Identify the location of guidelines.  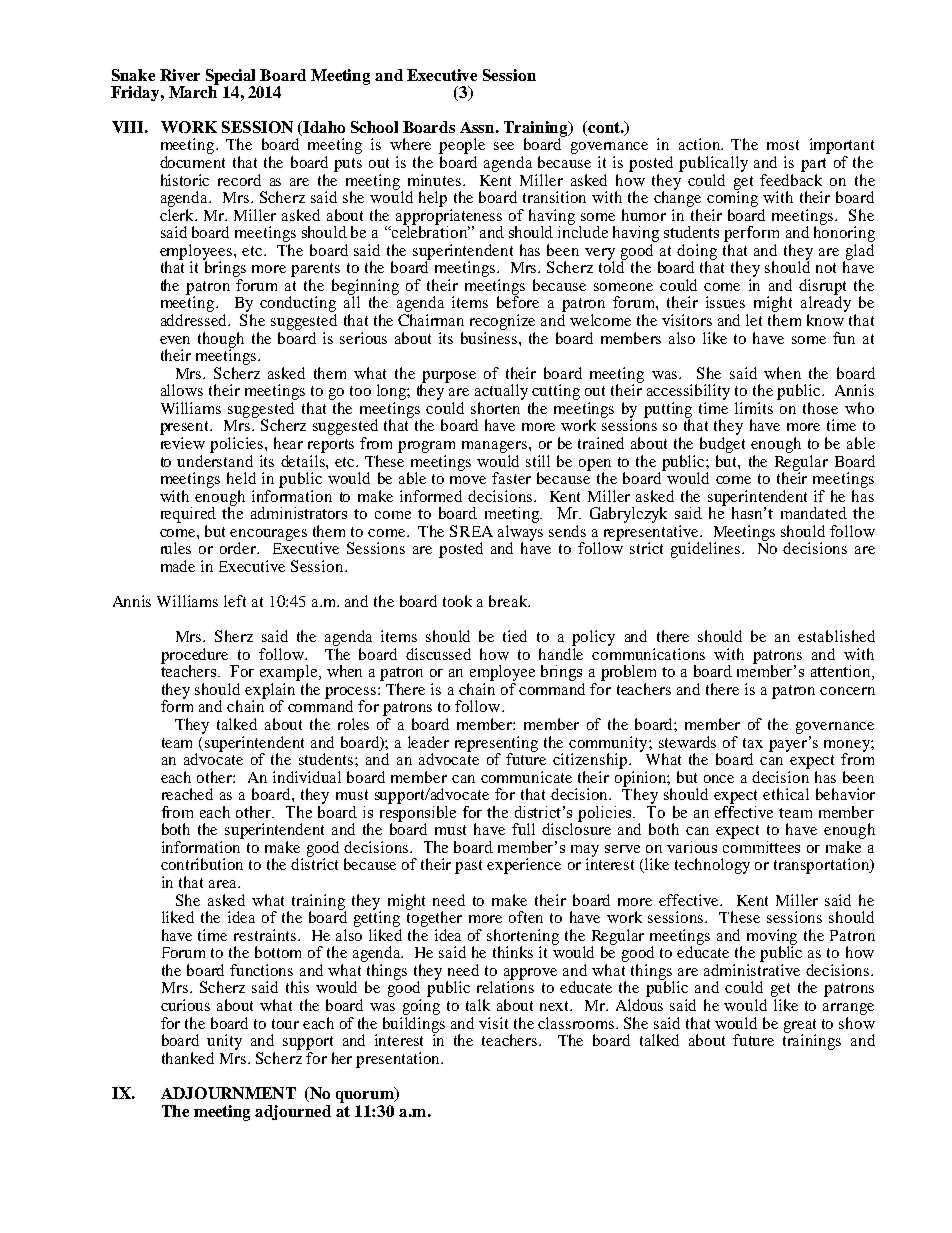
(705, 550).
